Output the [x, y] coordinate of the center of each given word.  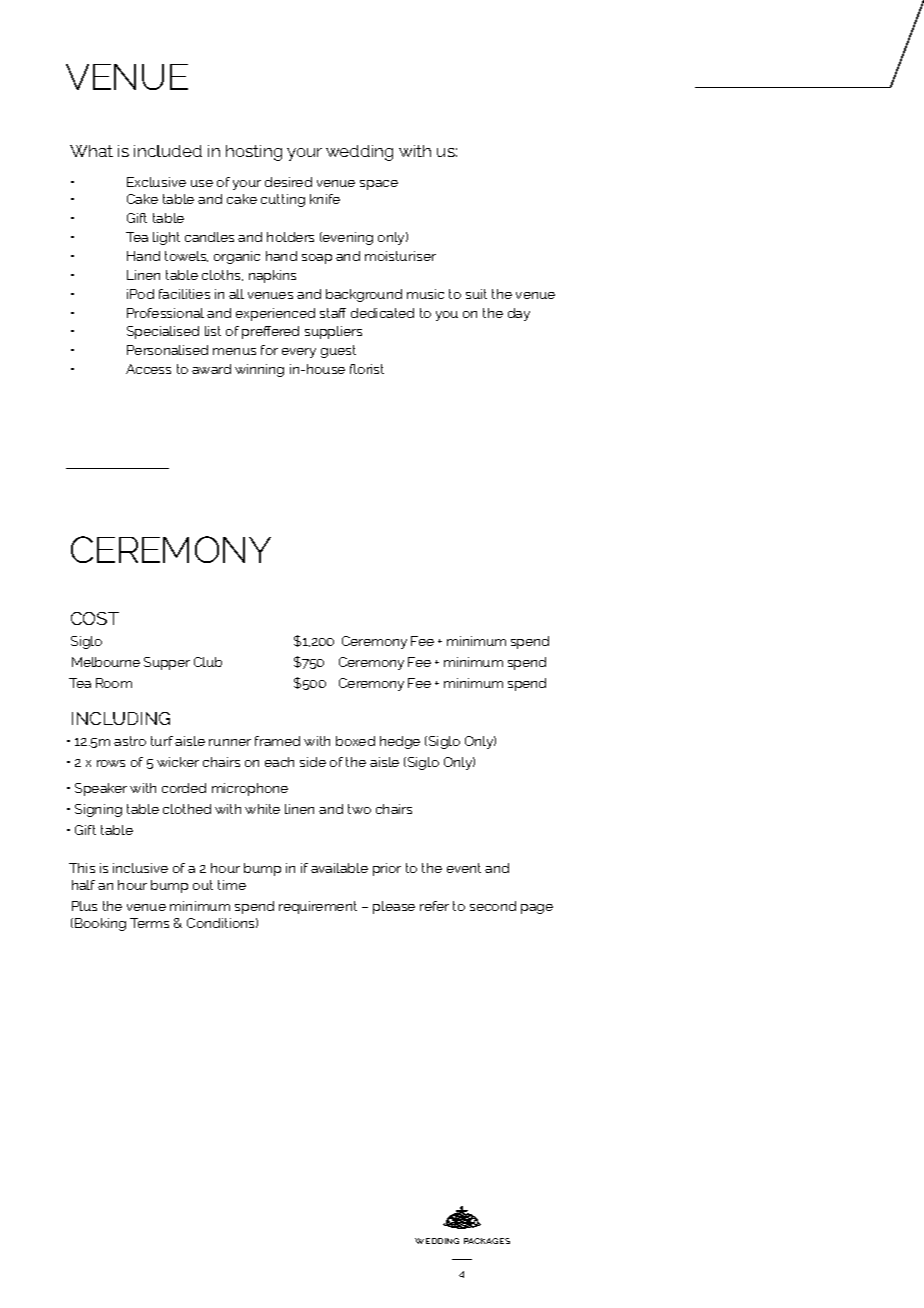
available [339, 868]
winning [259, 370]
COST [95, 618]
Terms [149, 923]
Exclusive [156, 182]
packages [487, 1241]
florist [367, 369]
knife [325, 199]
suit [476, 294]
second [493, 906]
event [464, 868]
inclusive [140, 868]
